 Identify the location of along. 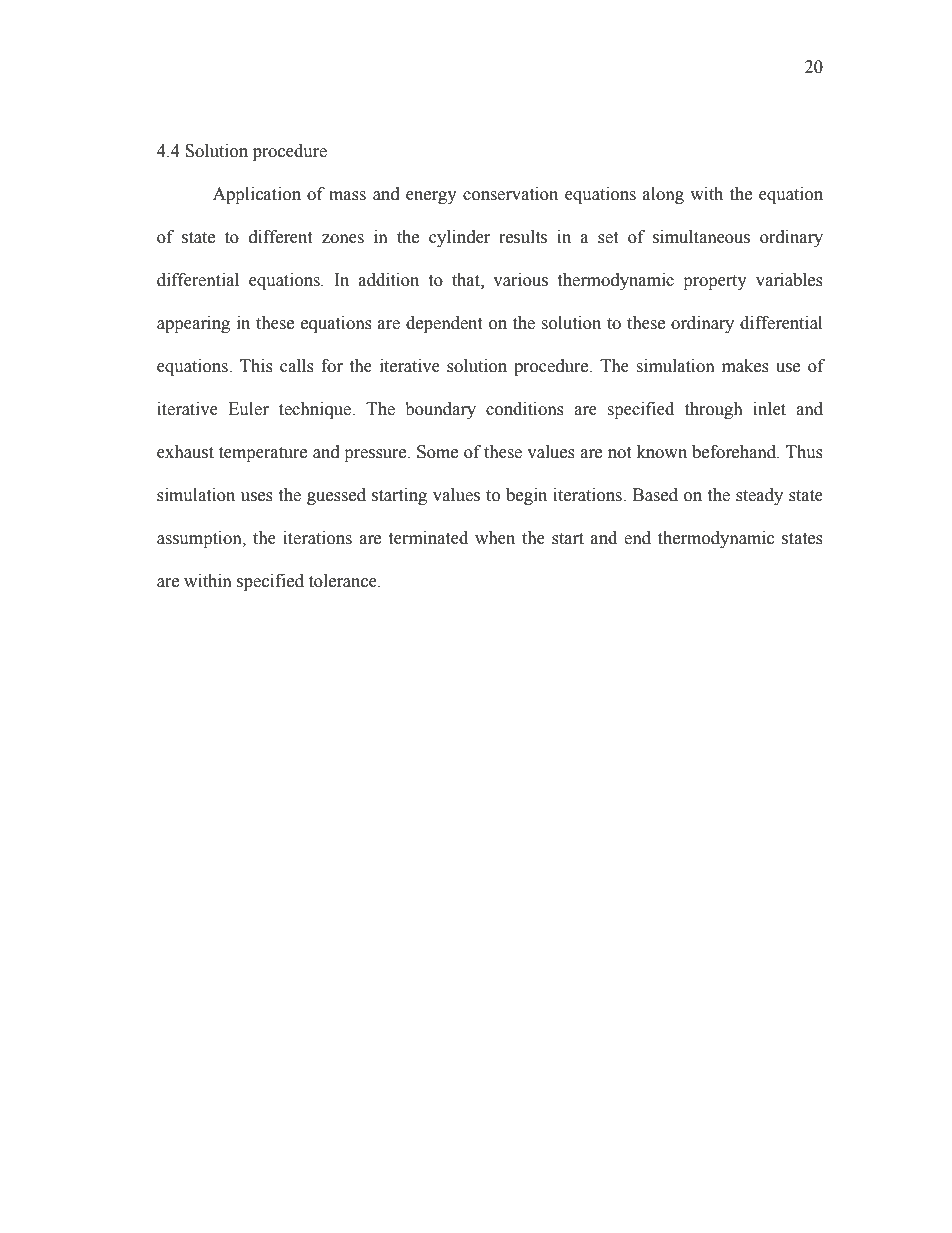
(663, 195).
